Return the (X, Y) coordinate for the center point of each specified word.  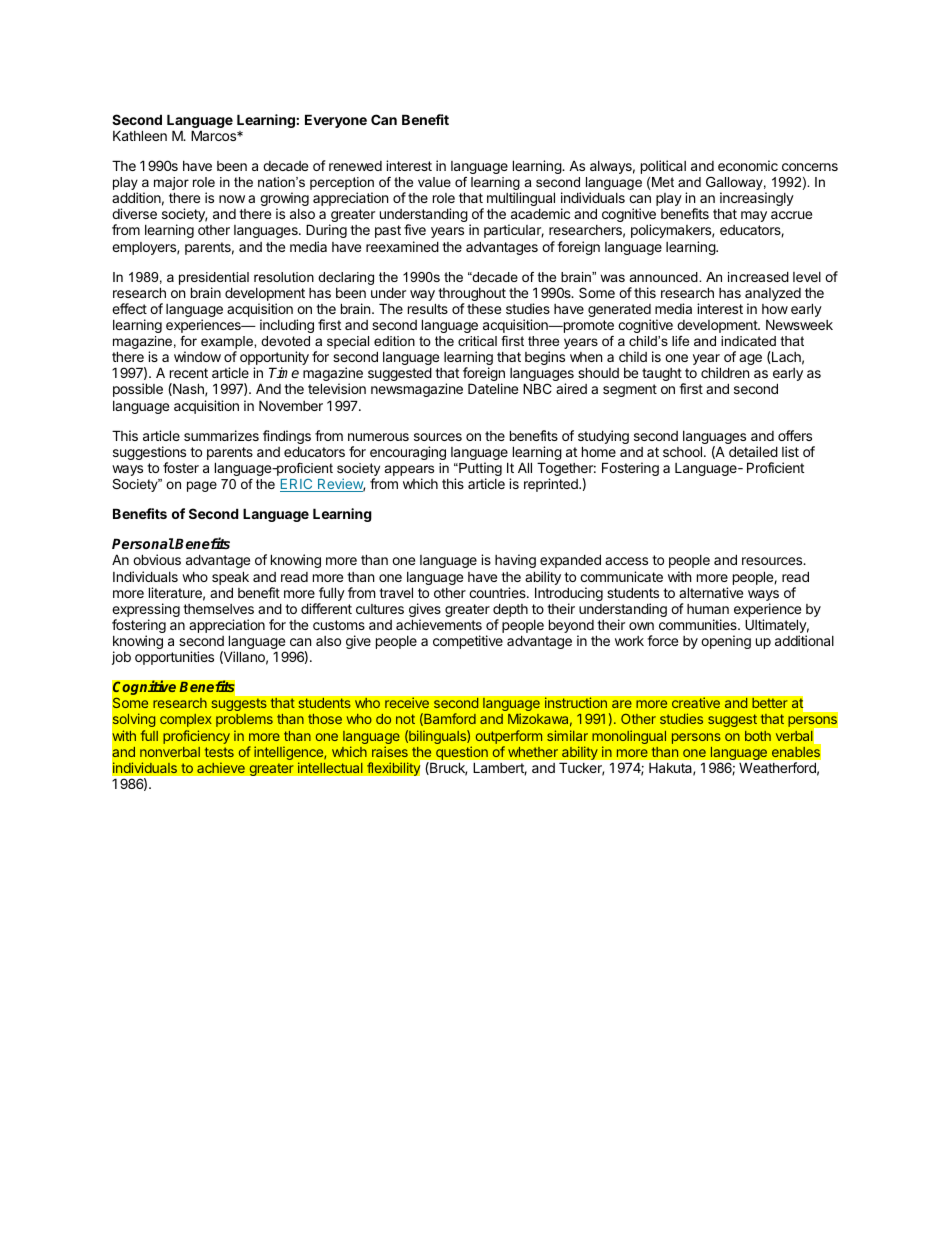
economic (748, 165)
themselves (218, 609)
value (434, 182)
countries (498, 592)
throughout (472, 296)
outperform (509, 737)
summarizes (221, 435)
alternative (711, 592)
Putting (479, 470)
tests (219, 752)
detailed (753, 451)
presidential (214, 278)
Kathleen (140, 135)
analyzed (773, 296)
